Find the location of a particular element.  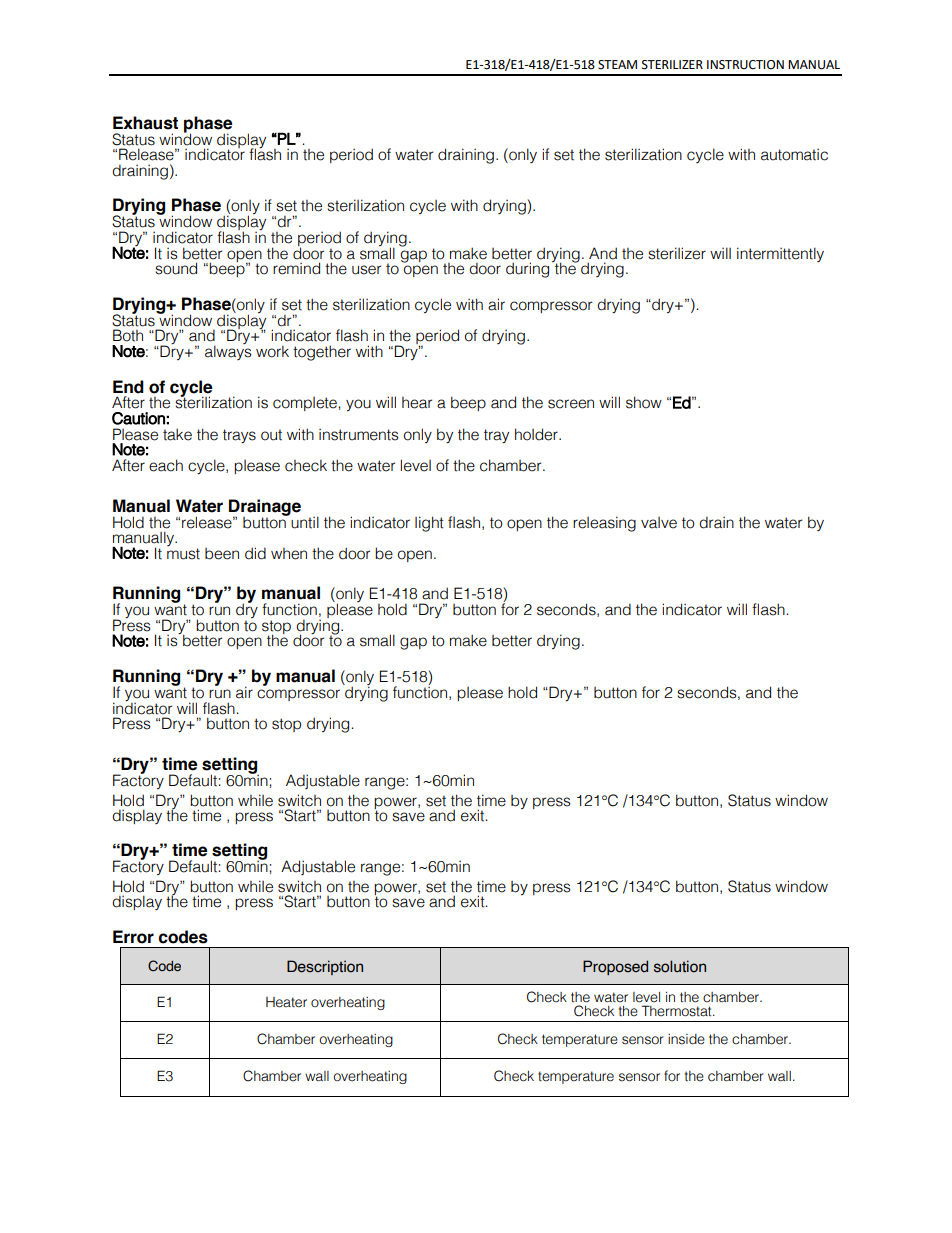

INSTRUCTION is located at coordinates (745, 65).
